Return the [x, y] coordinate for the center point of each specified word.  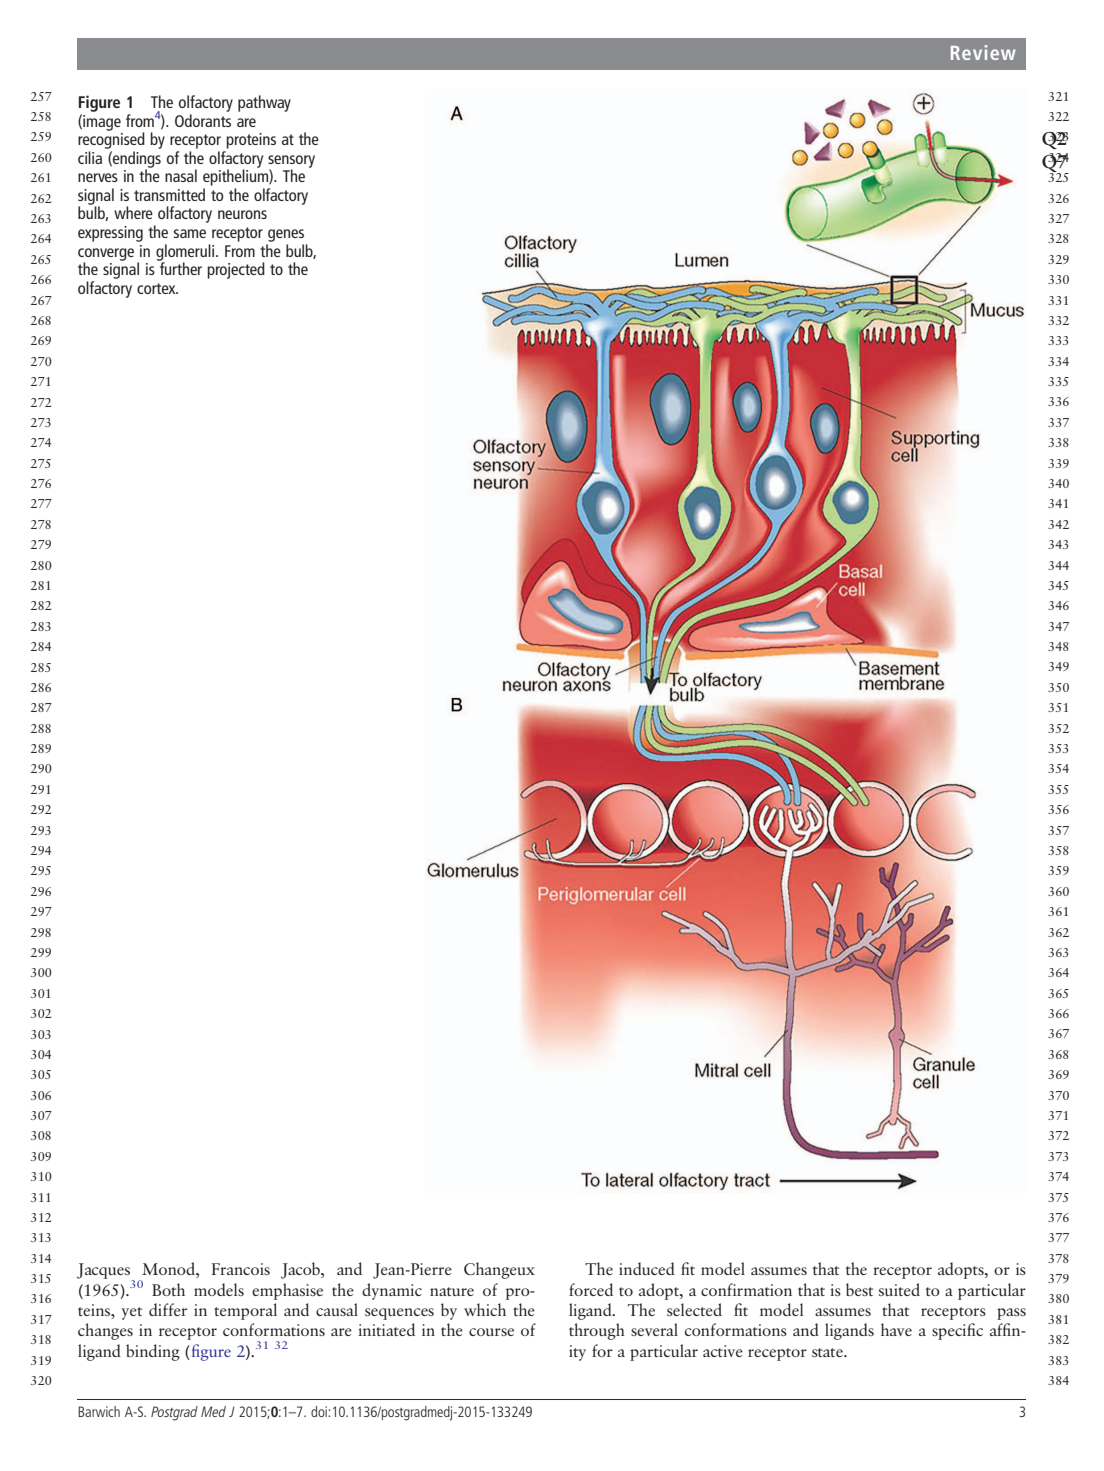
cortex [157, 288]
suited [899, 1289]
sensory [291, 162]
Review [983, 52]
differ [168, 1309]
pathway [264, 103]
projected [236, 270]
